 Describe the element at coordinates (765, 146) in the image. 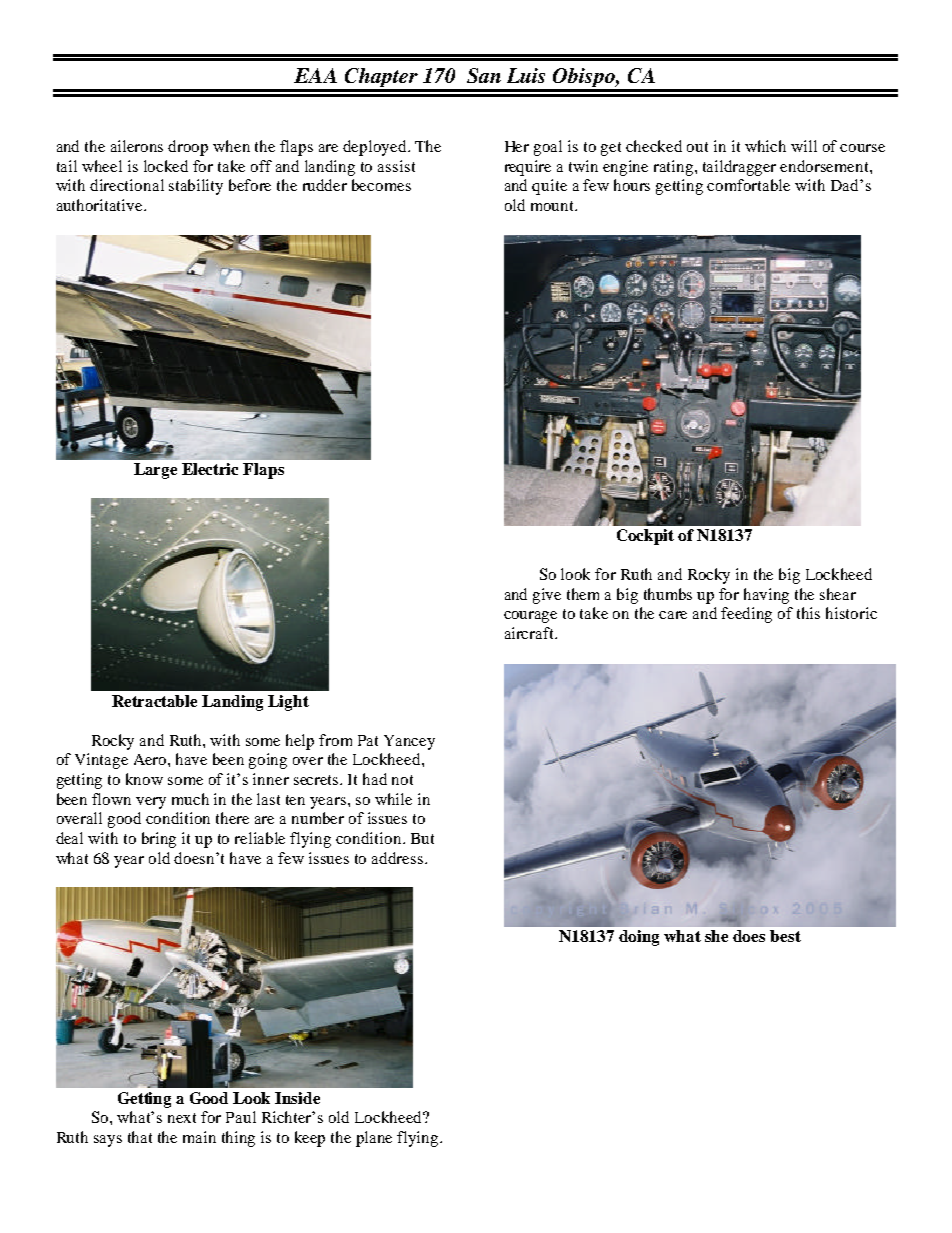

I see `which` at that location.
